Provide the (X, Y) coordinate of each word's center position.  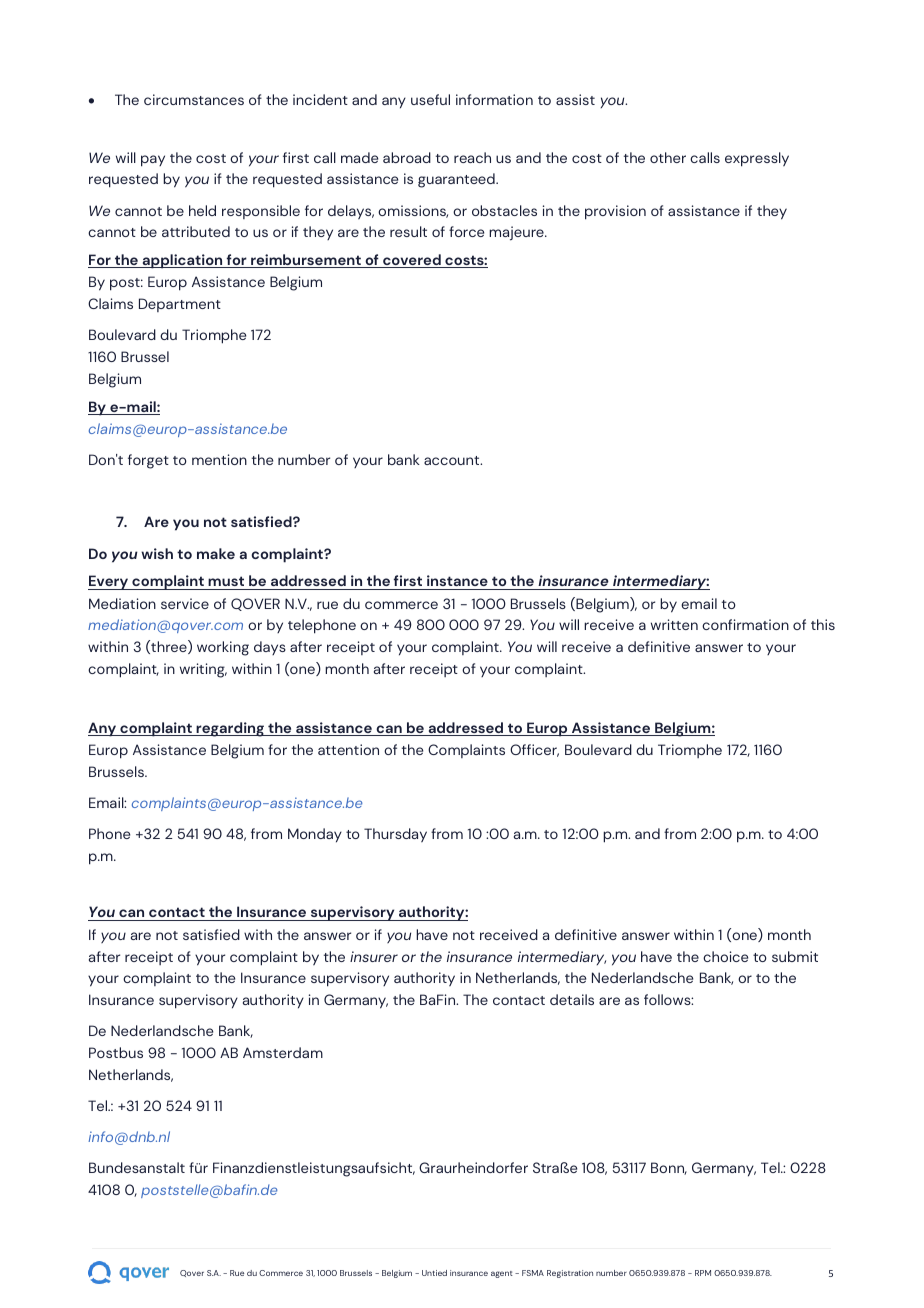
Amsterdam (283, 1052)
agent (502, 1274)
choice (725, 956)
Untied (434, 1273)
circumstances (194, 99)
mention (219, 459)
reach (472, 157)
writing (203, 670)
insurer (374, 956)
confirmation (745, 624)
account (453, 460)
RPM (703, 1273)
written (674, 624)
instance (457, 582)
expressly (757, 159)
